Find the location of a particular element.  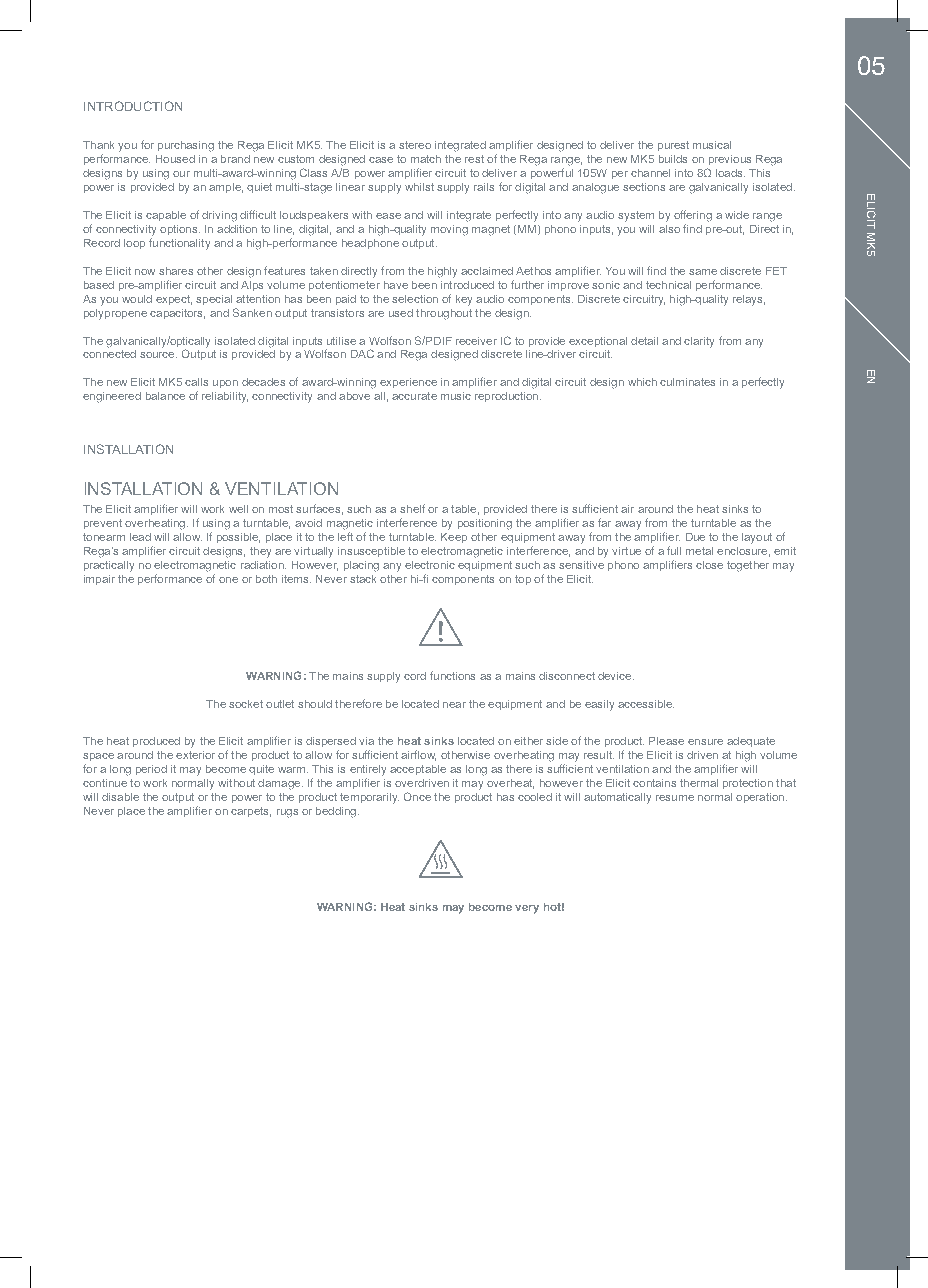

produced is located at coordinates (156, 742).
